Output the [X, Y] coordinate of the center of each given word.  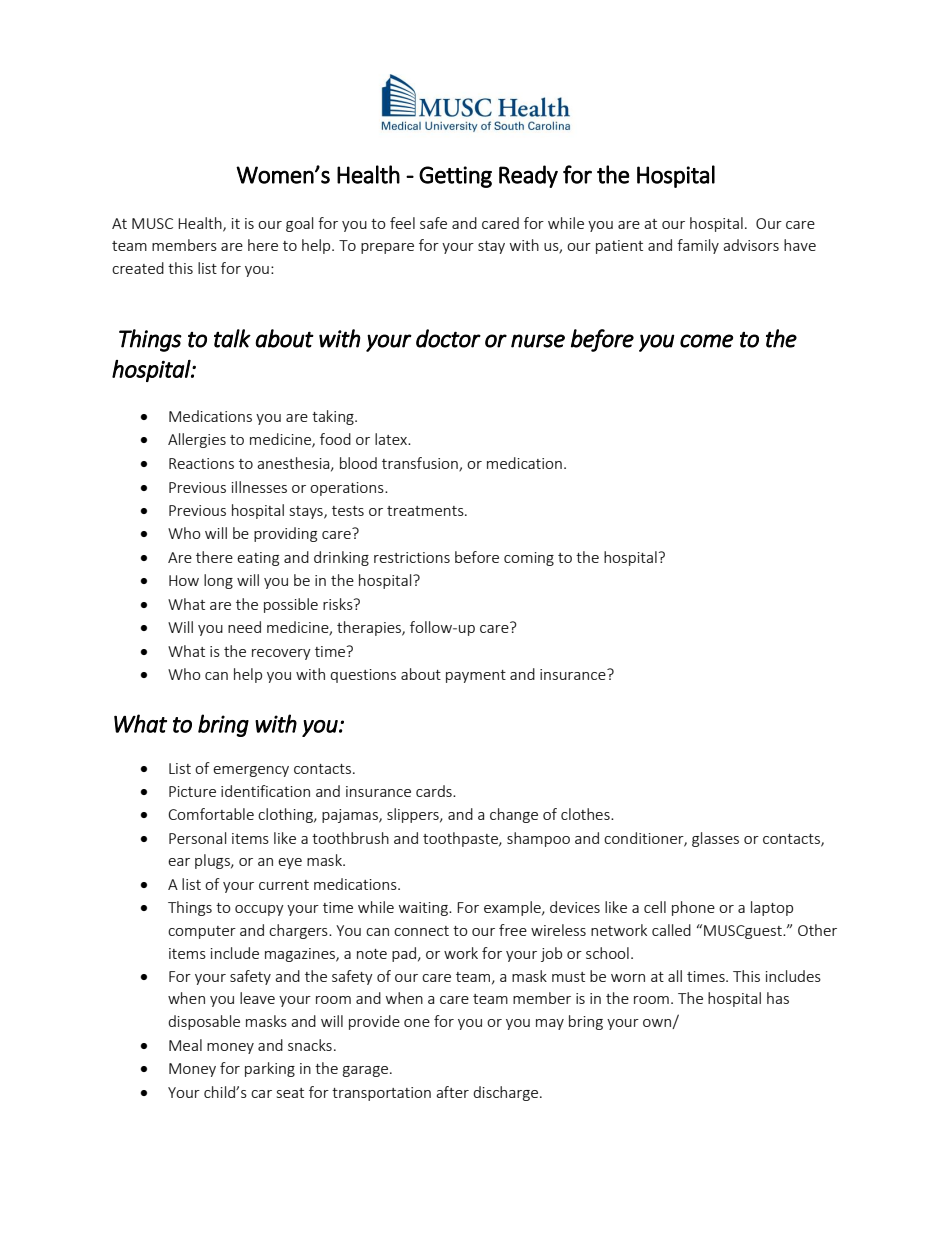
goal [299, 224]
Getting [455, 177]
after [452, 1092]
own [658, 1024]
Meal [185, 1045]
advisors [751, 245]
